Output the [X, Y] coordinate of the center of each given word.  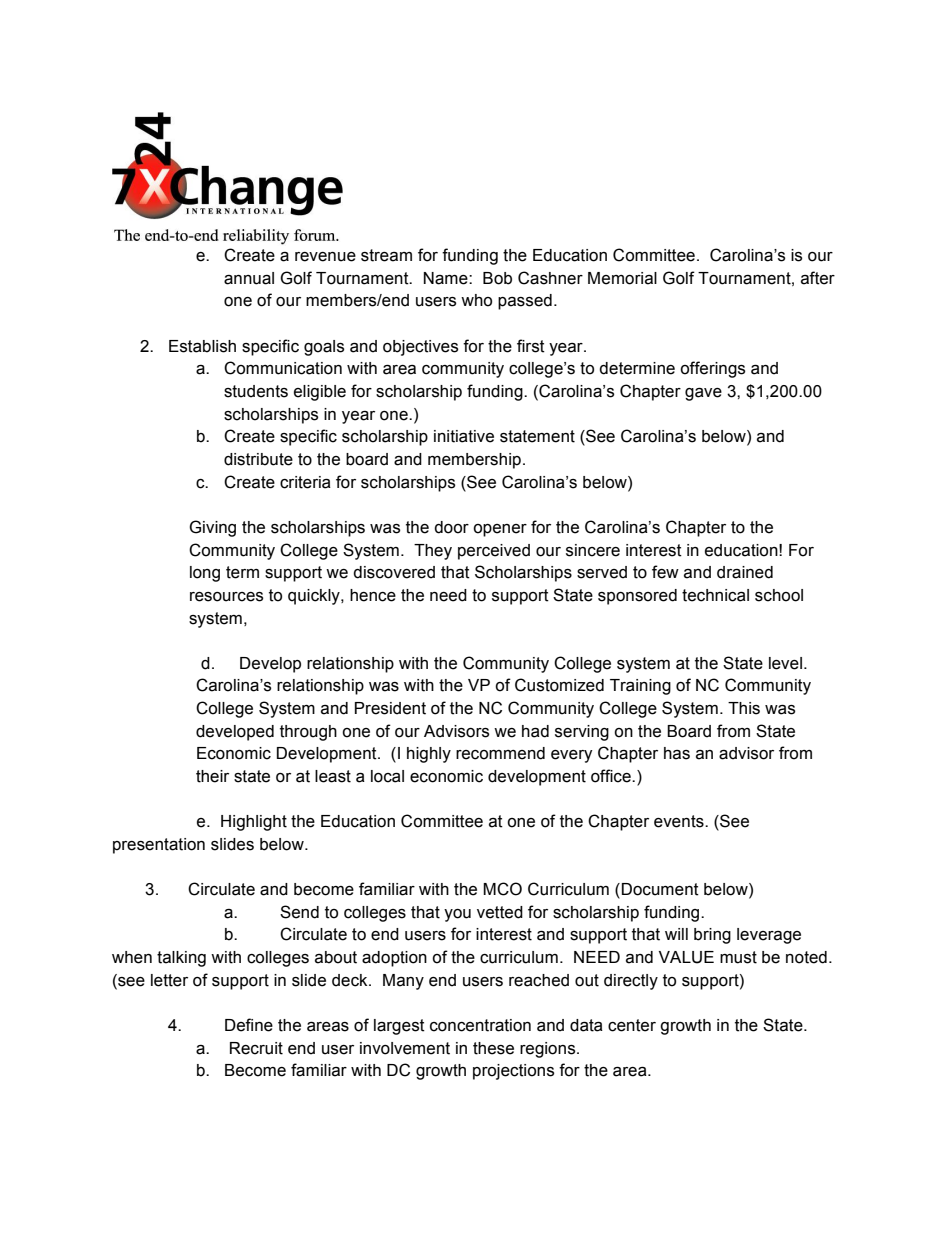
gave [703, 394]
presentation [159, 846]
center [632, 1025]
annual [249, 278]
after [818, 278]
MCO [502, 889]
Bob [497, 278]
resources [226, 597]
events [680, 821]
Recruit [256, 1048]
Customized [559, 685]
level [785, 663]
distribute [258, 459]
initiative [464, 436]
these [493, 1048]
